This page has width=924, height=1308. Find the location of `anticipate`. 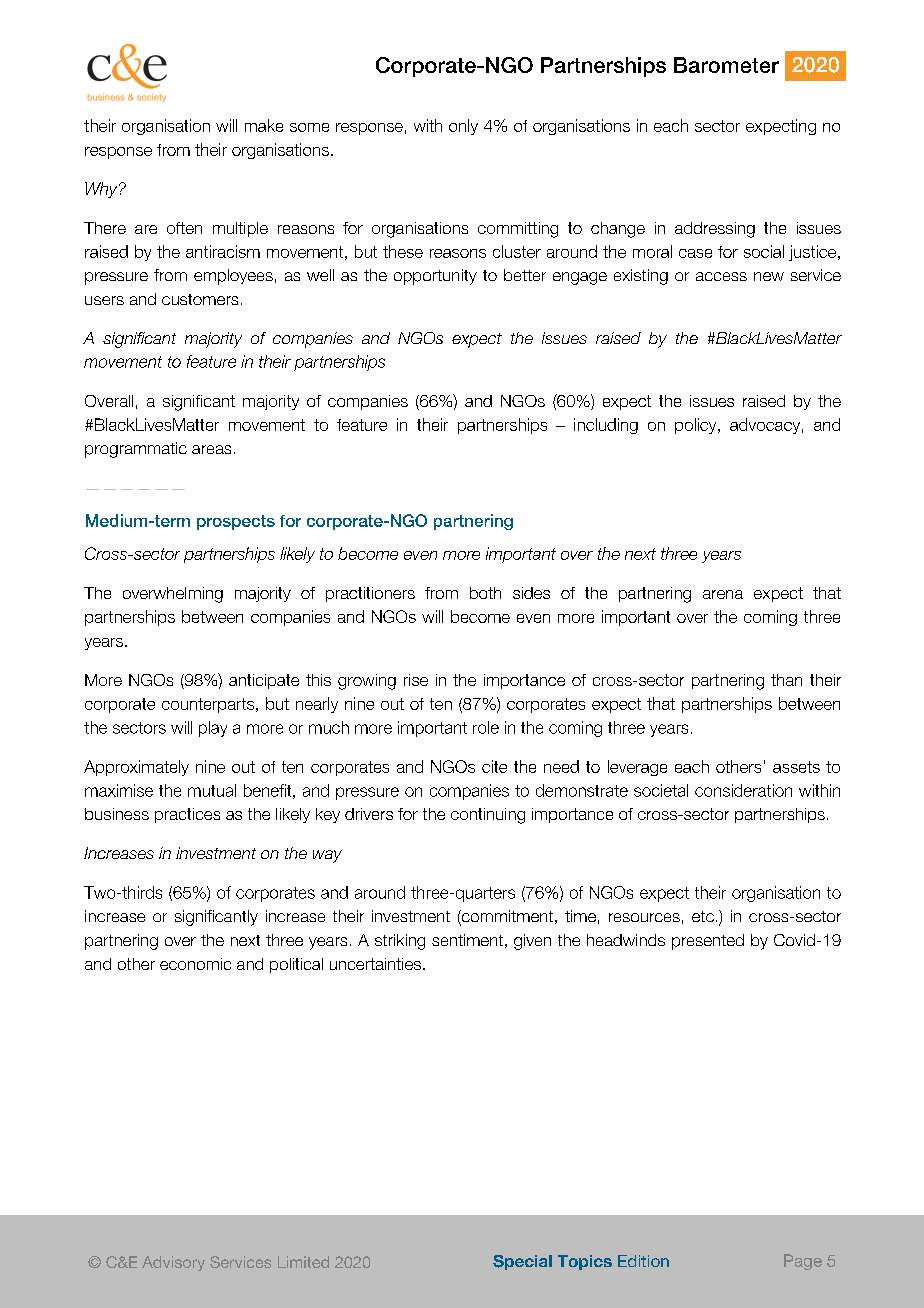

anticipate is located at coordinates (264, 681).
